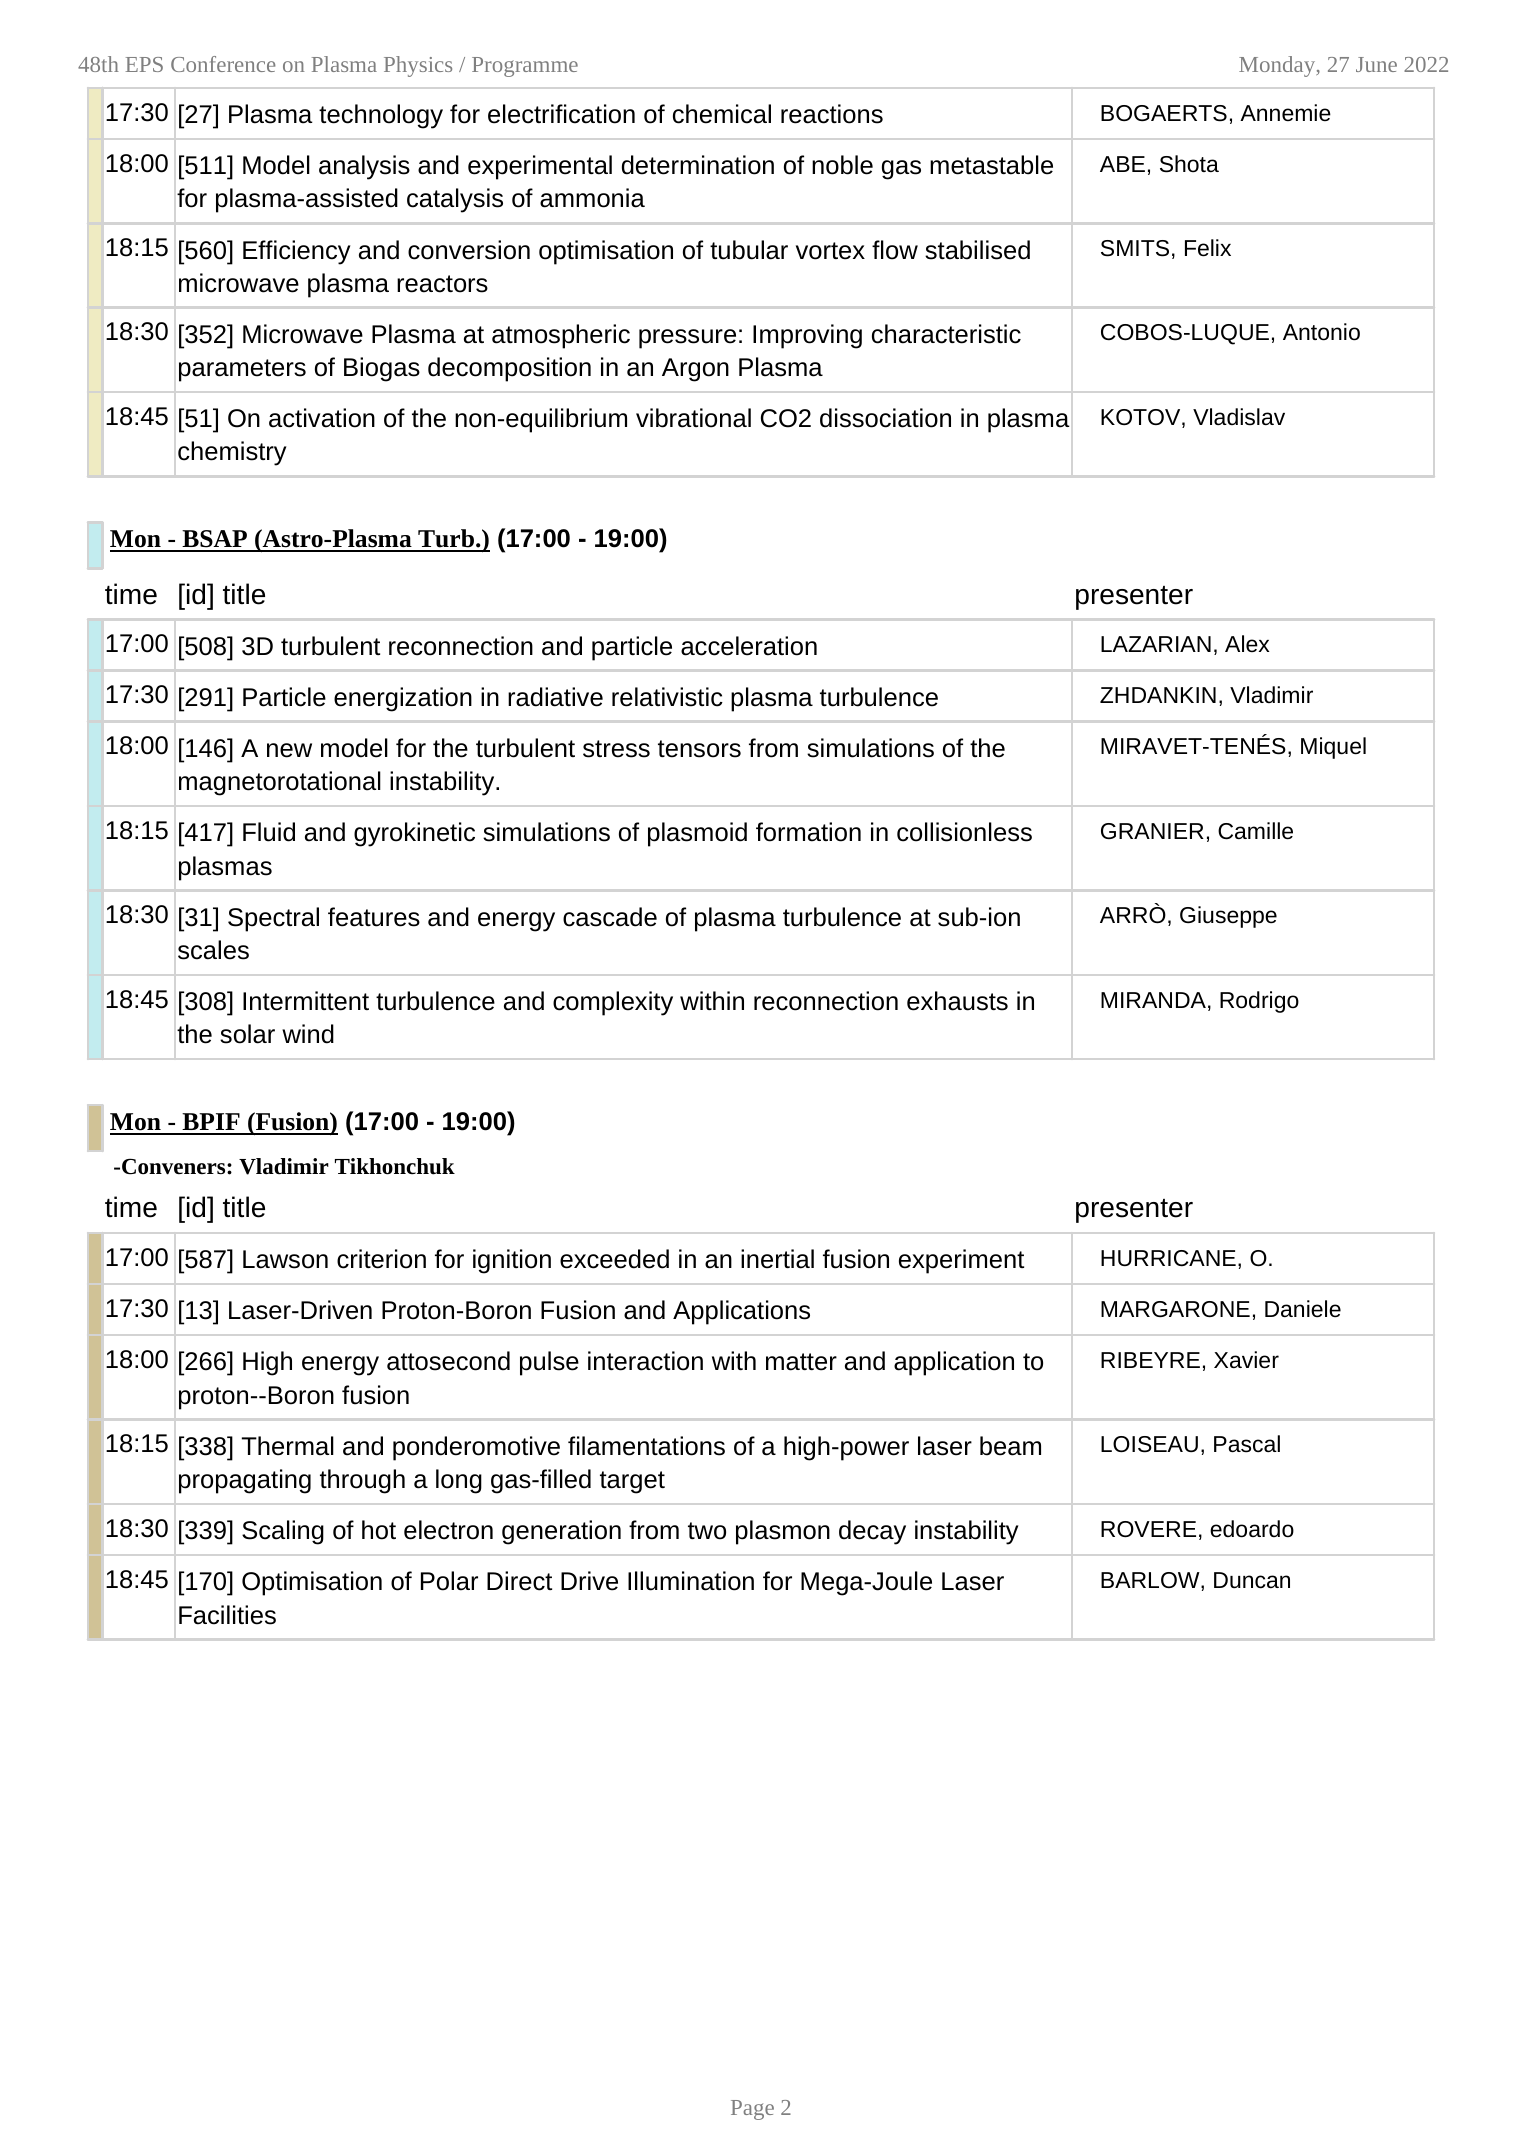  What do you see at coordinates (722, 114) in the page?
I see `chemical` at bounding box center [722, 114].
